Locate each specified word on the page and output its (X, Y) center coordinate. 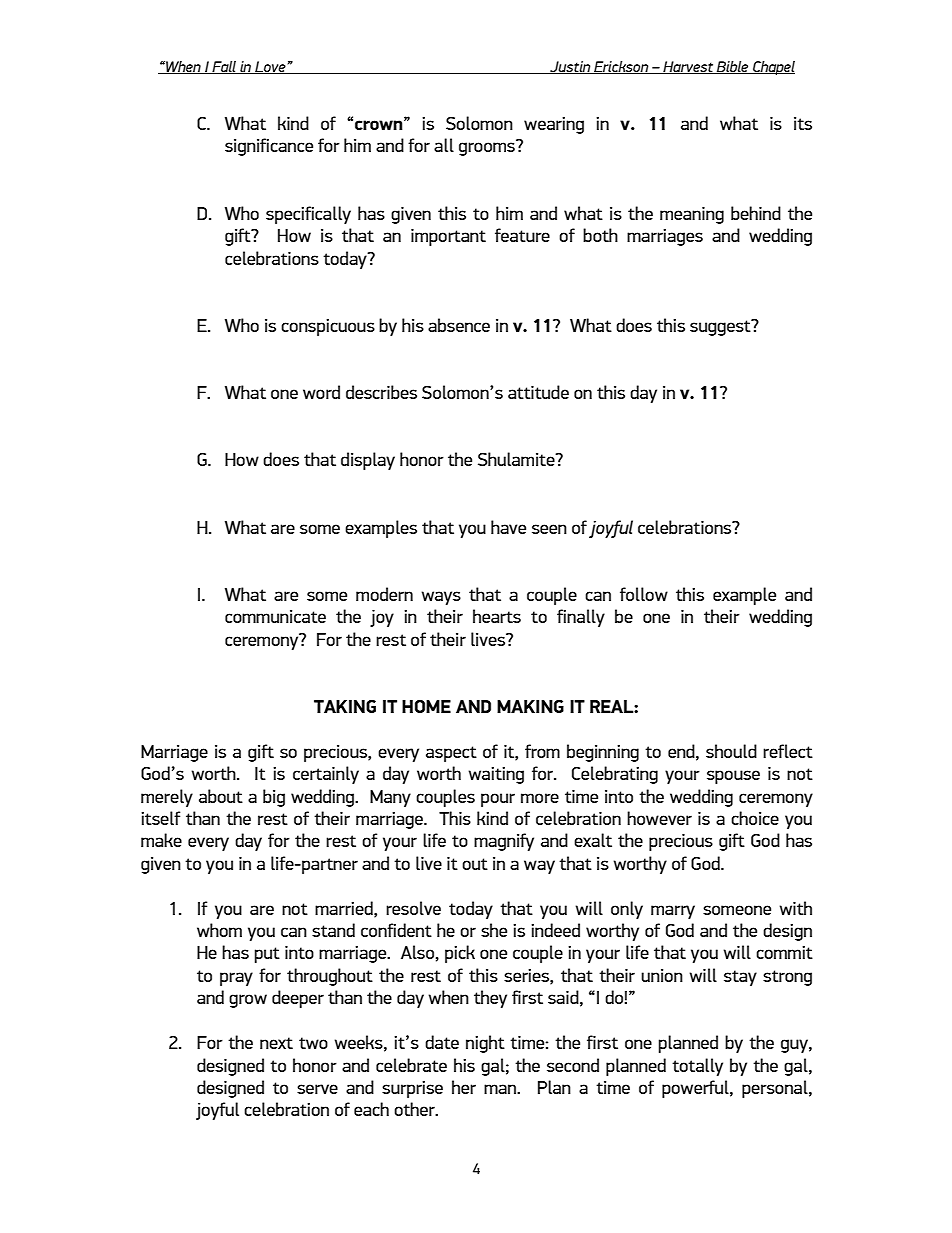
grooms (487, 149)
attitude (538, 392)
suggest (721, 327)
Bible (733, 67)
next (276, 1043)
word (321, 392)
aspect (451, 754)
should (731, 751)
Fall (224, 67)
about (221, 796)
